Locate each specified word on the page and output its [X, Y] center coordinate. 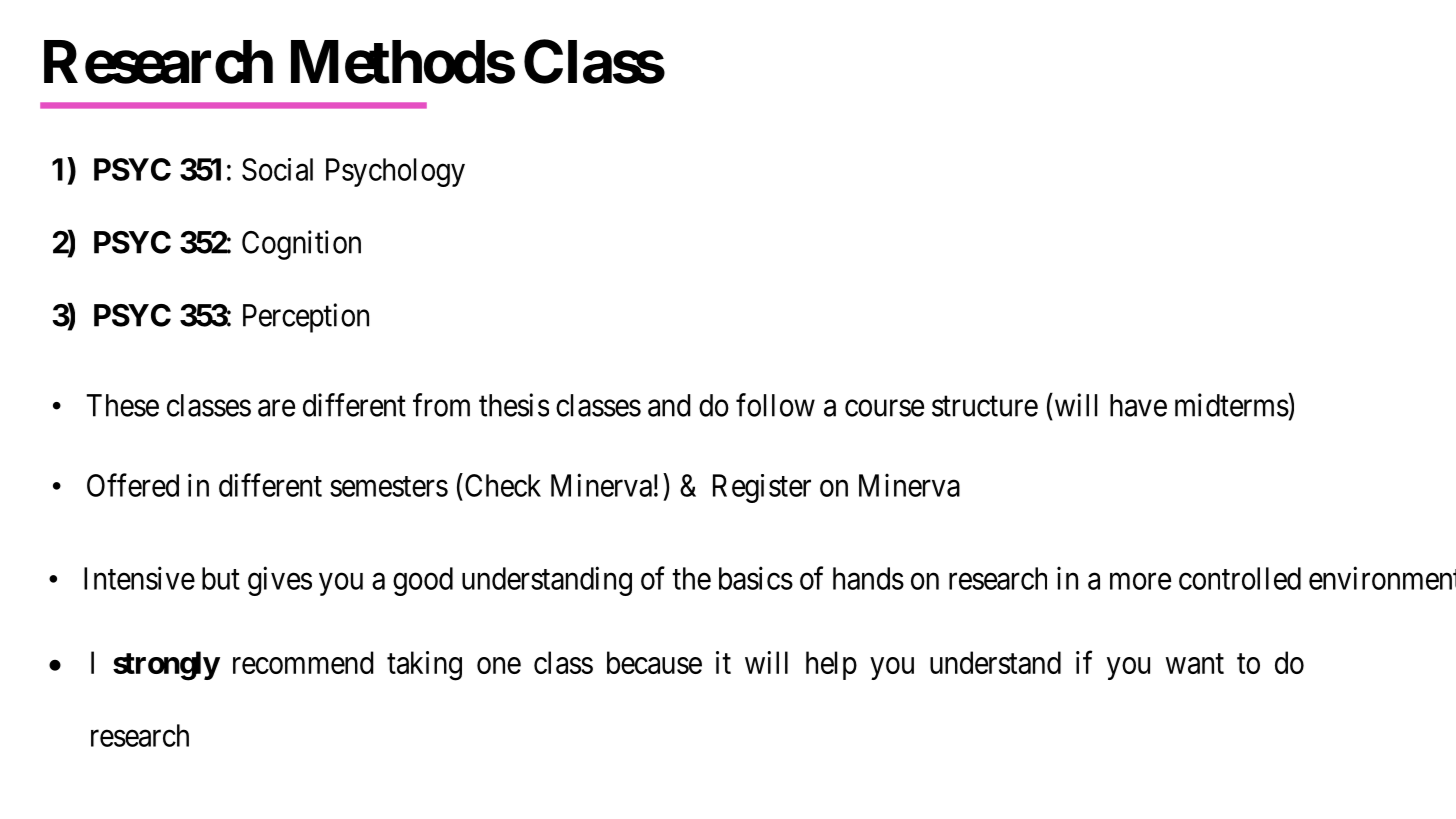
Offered [133, 485]
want [1195, 664]
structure [985, 406]
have [1138, 405]
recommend [303, 662]
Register [762, 488]
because [654, 662]
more [1140, 581]
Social [277, 169]
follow [775, 405]
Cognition [301, 245]
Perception [306, 318]
